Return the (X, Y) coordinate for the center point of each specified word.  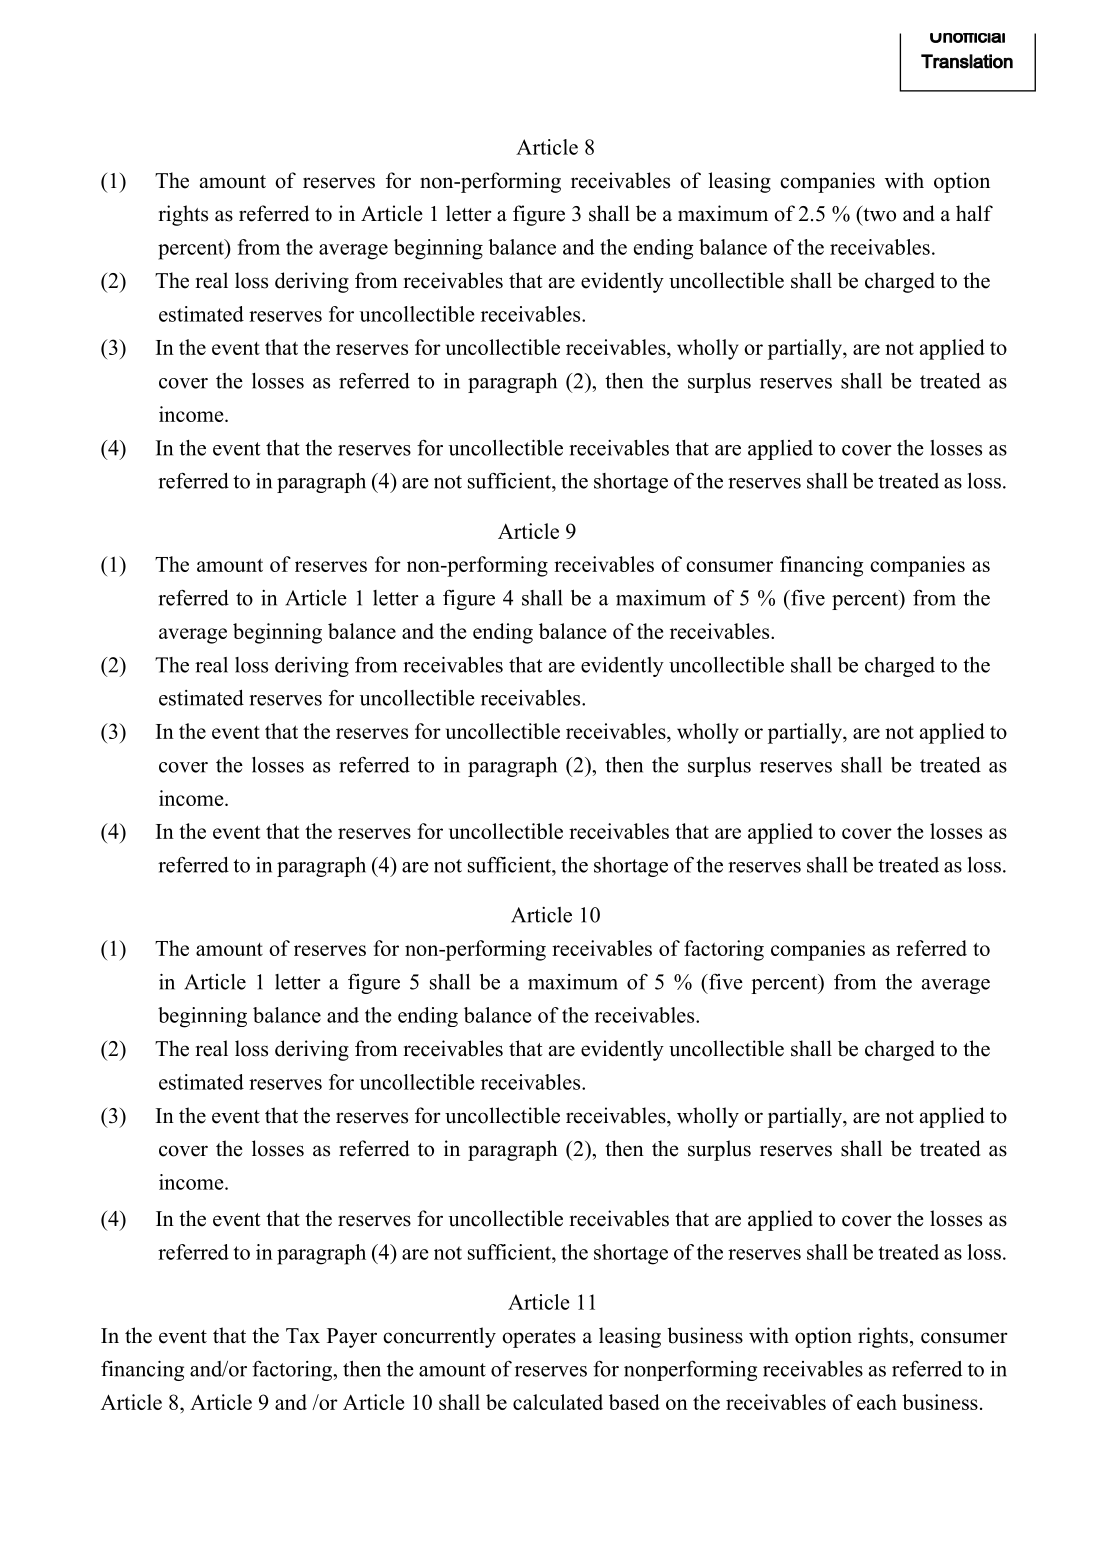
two (878, 213)
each (877, 1402)
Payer (352, 1338)
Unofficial (967, 38)
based (634, 1402)
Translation (967, 61)
